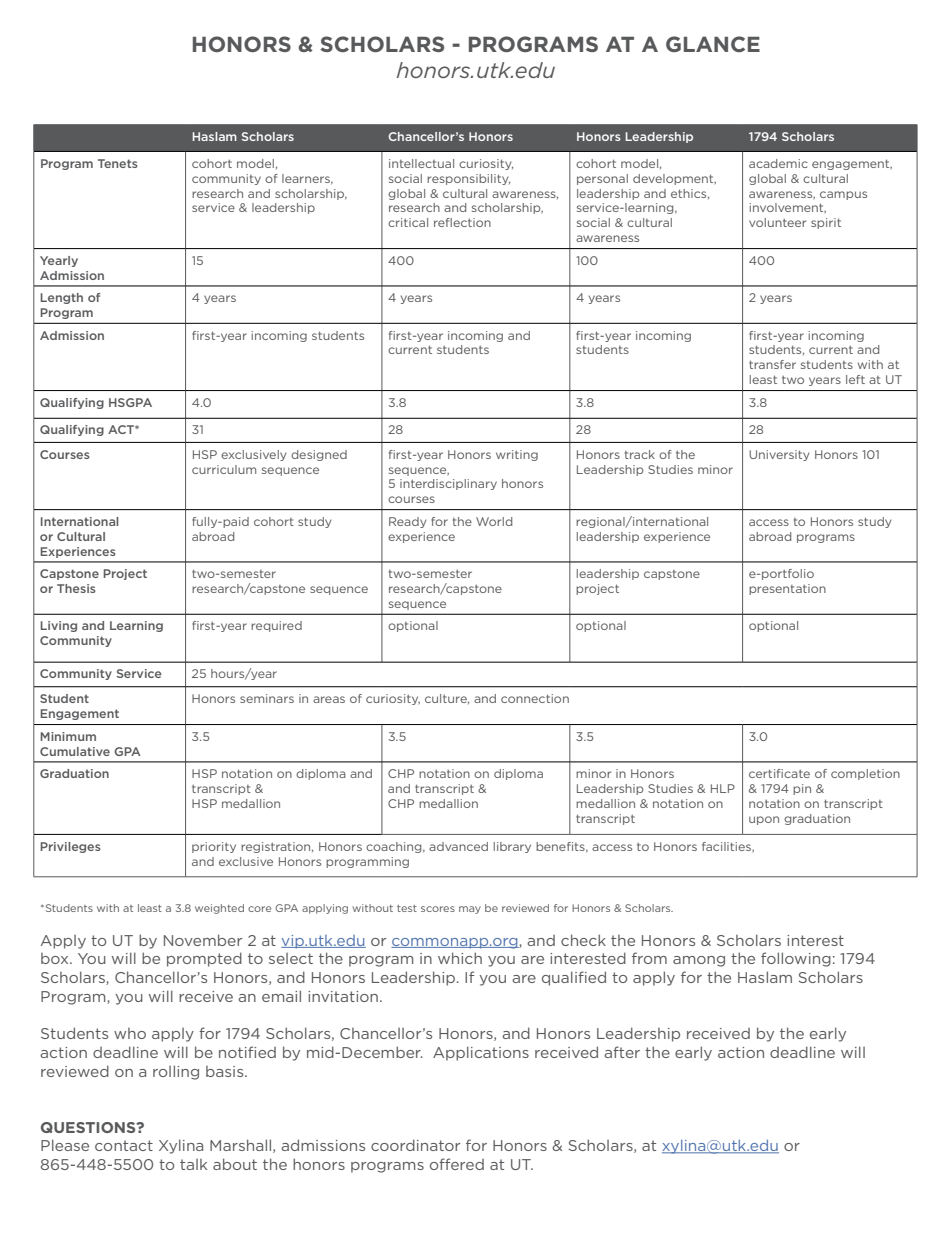 The height and width of the screenshot is (1233, 952). Describe the element at coordinates (118, 163) in the screenshot. I see `Tenets` at that location.
